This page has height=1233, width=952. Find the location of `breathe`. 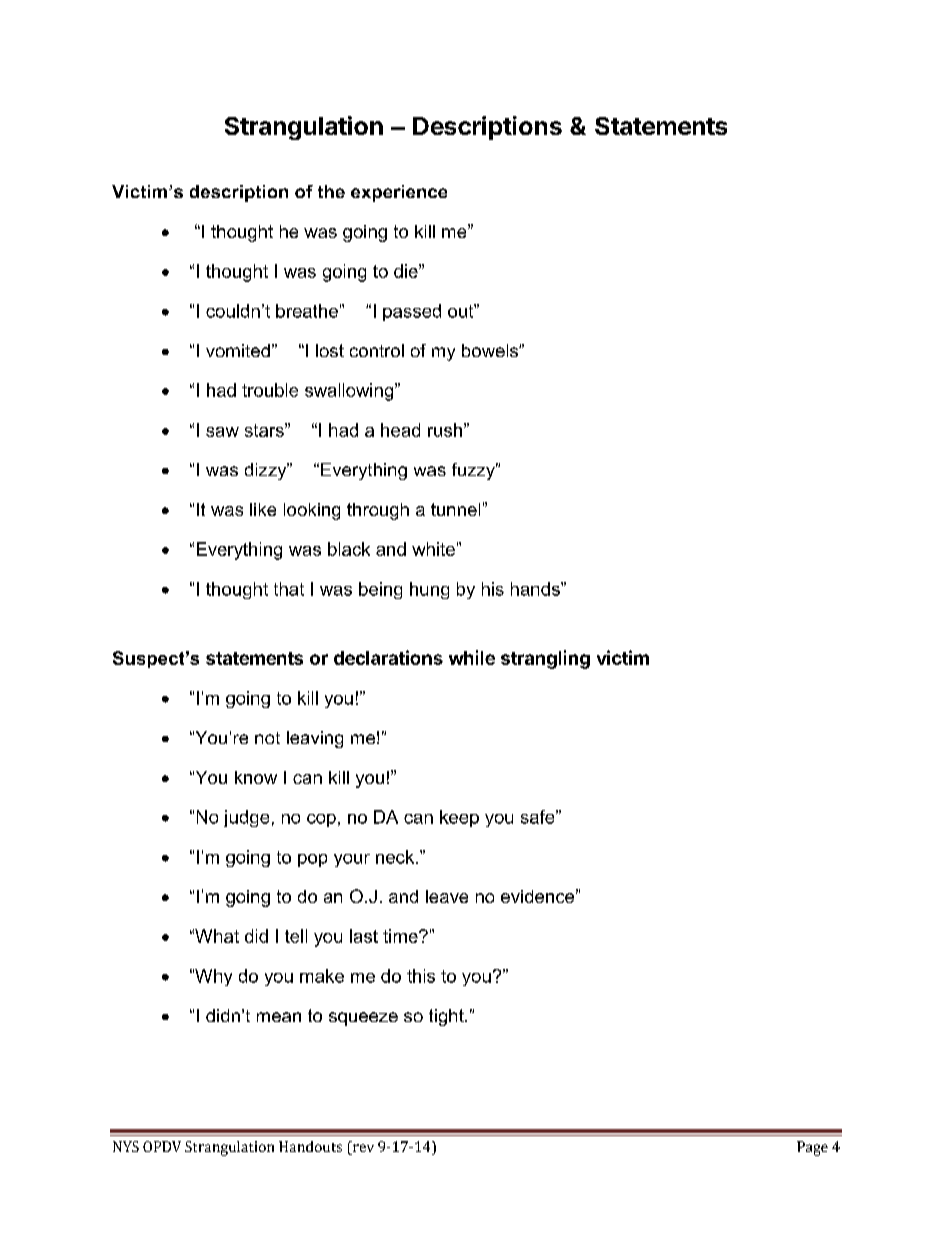

breathe is located at coordinates (307, 311).
